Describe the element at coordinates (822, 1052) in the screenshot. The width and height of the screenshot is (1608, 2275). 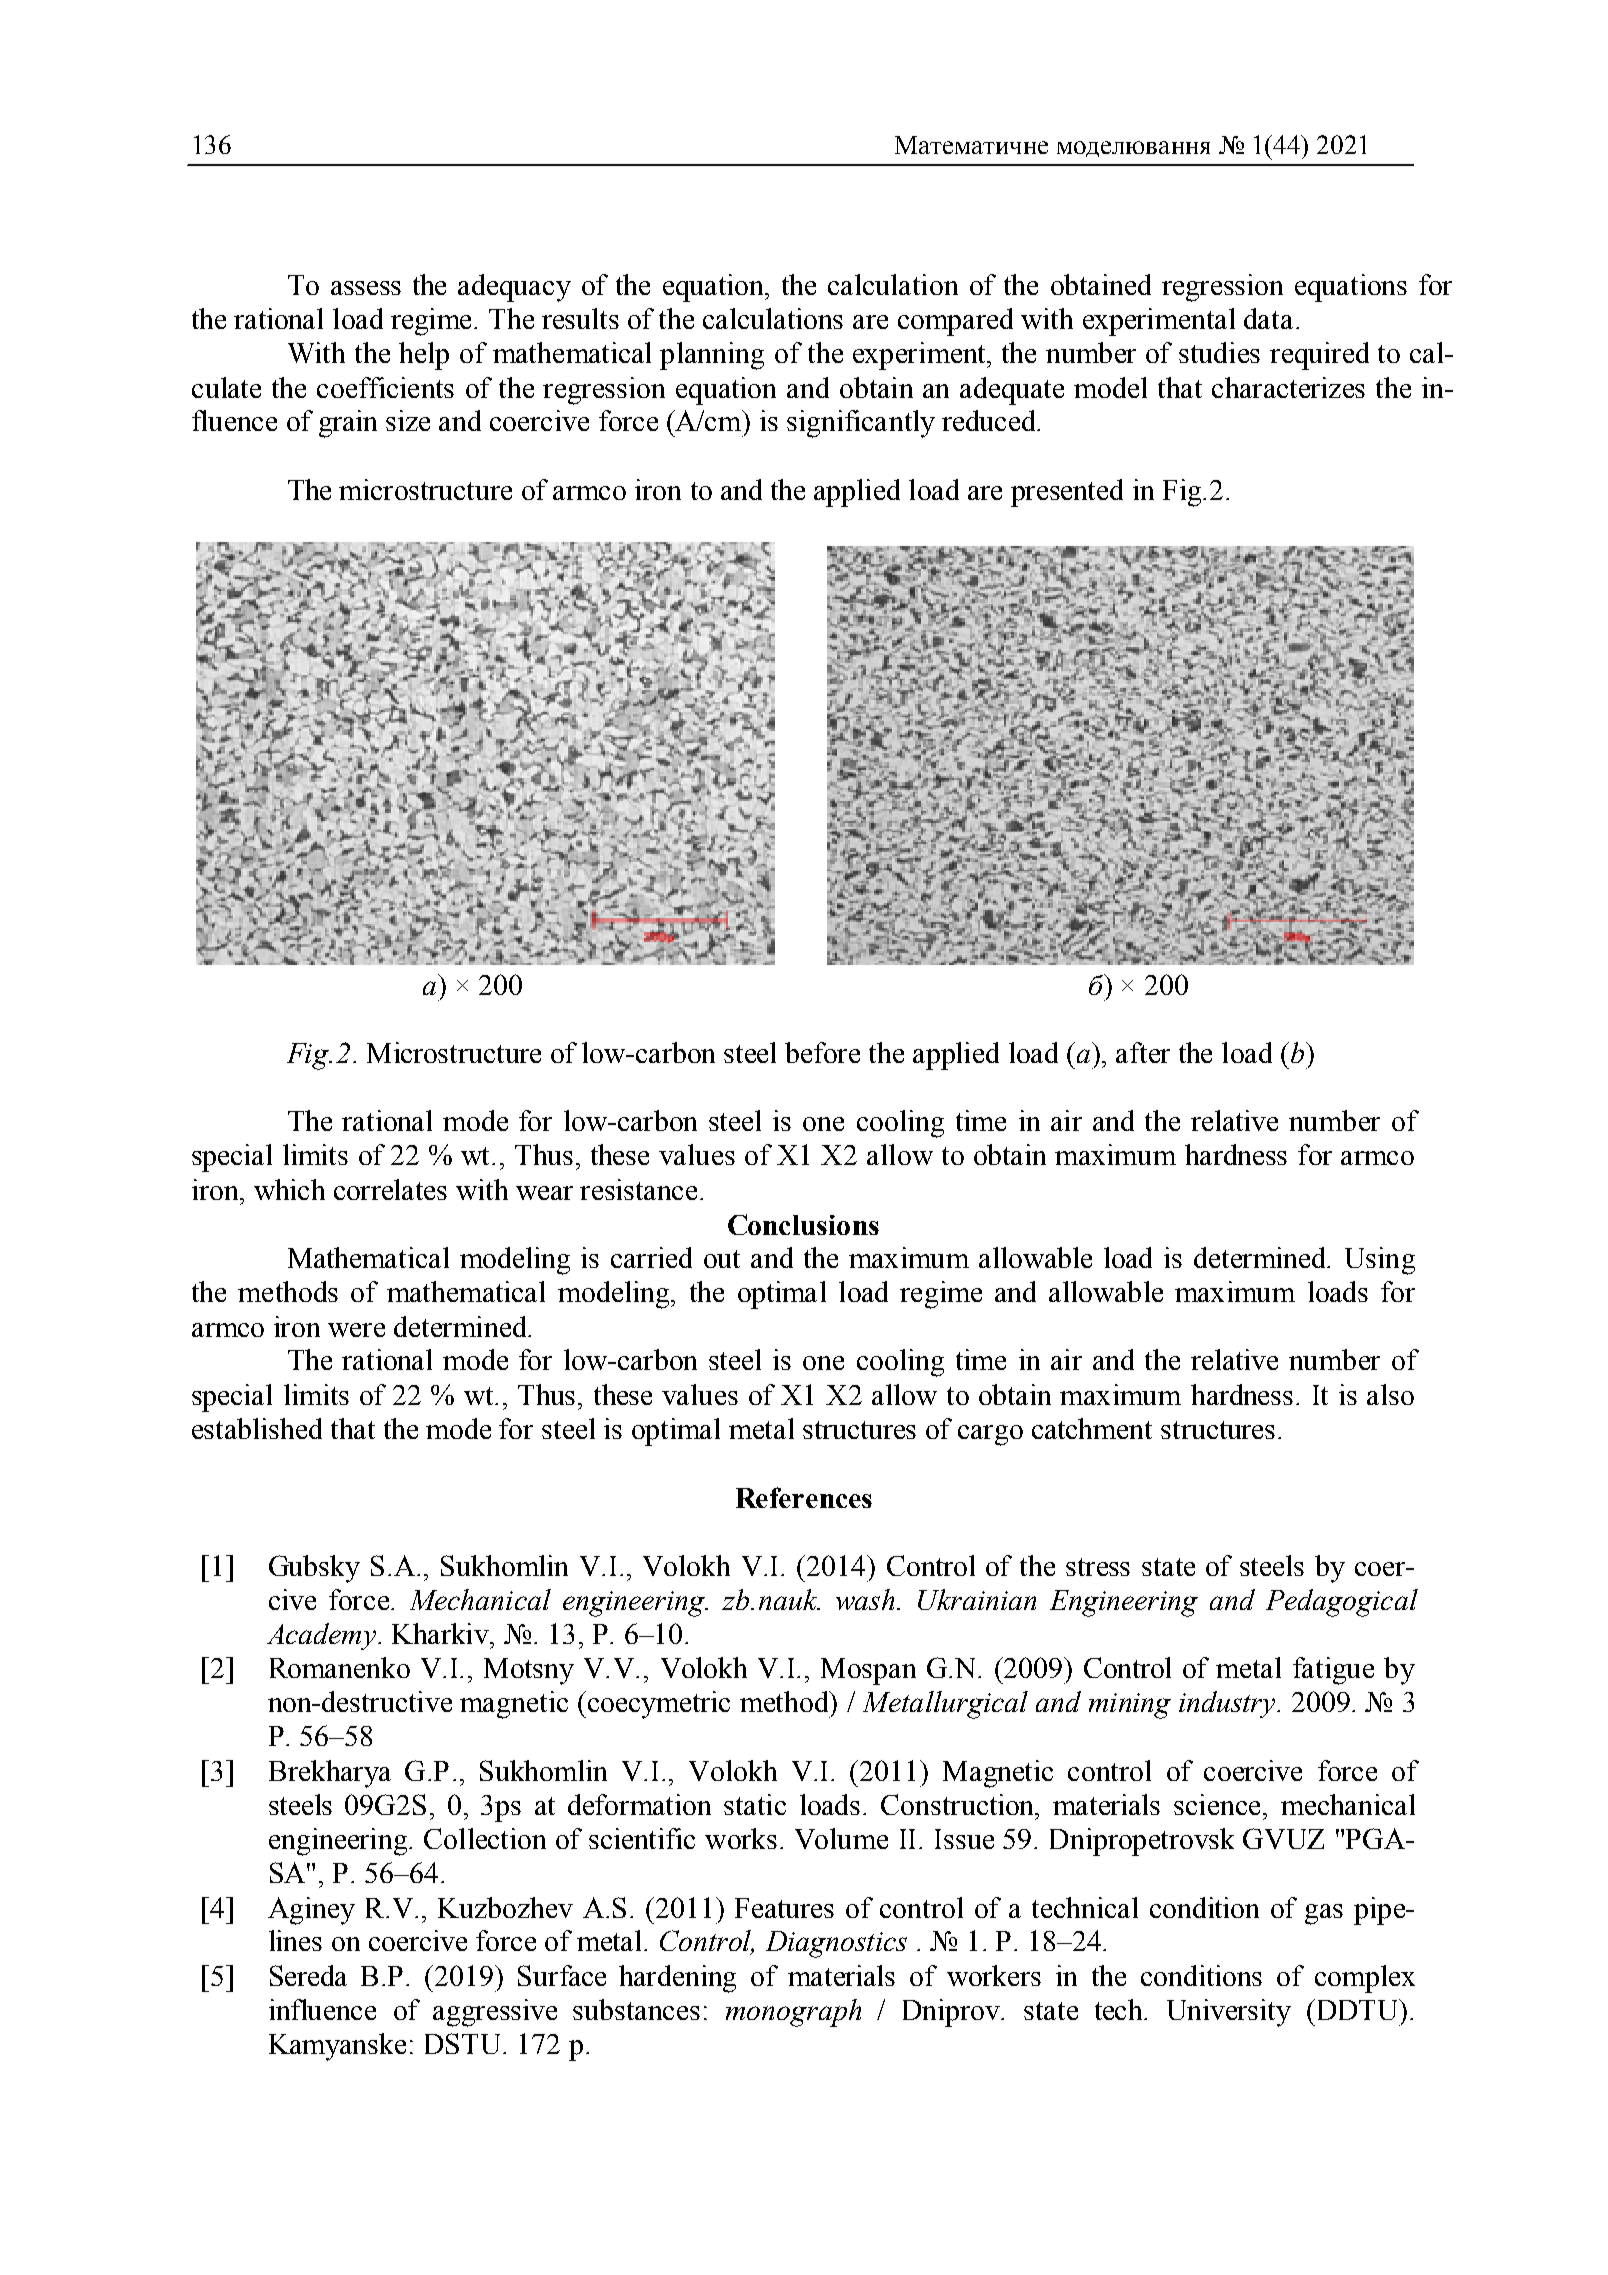
I see `before` at that location.
